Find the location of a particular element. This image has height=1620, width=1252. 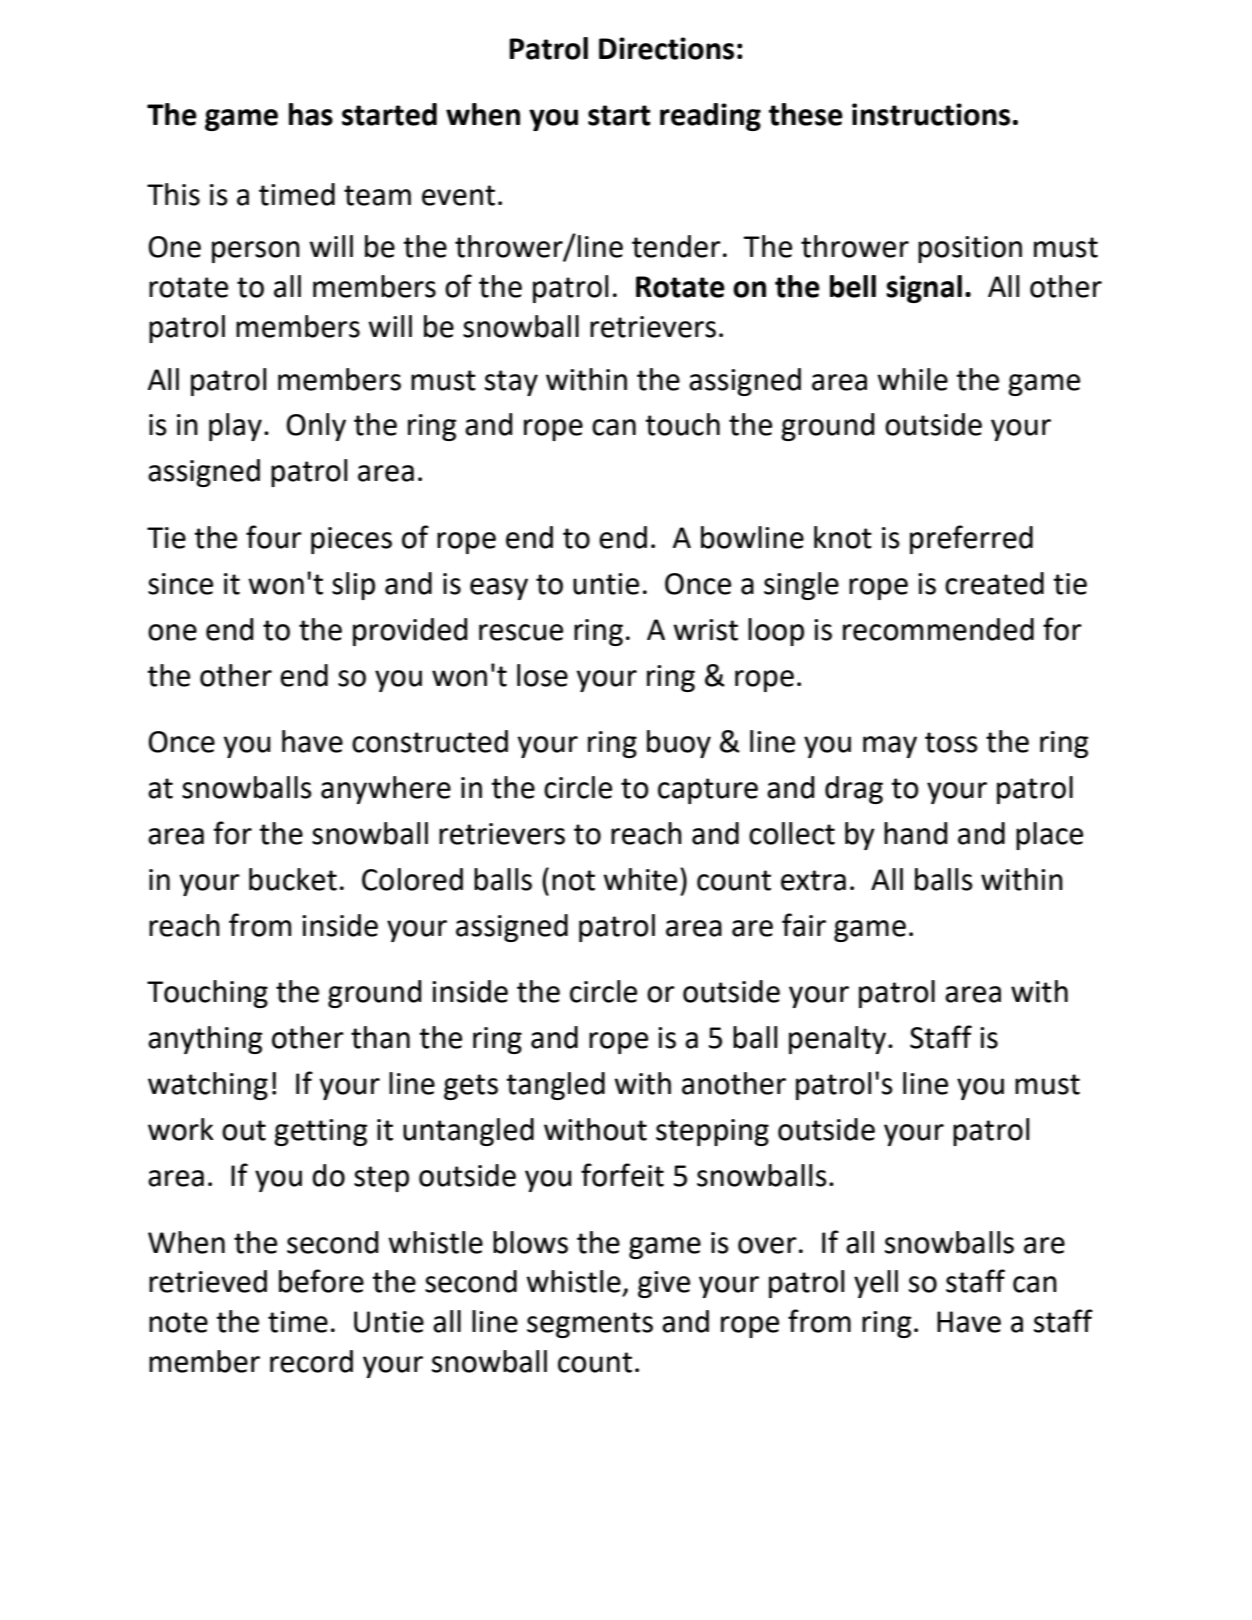

Directions is located at coordinates (666, 48).
